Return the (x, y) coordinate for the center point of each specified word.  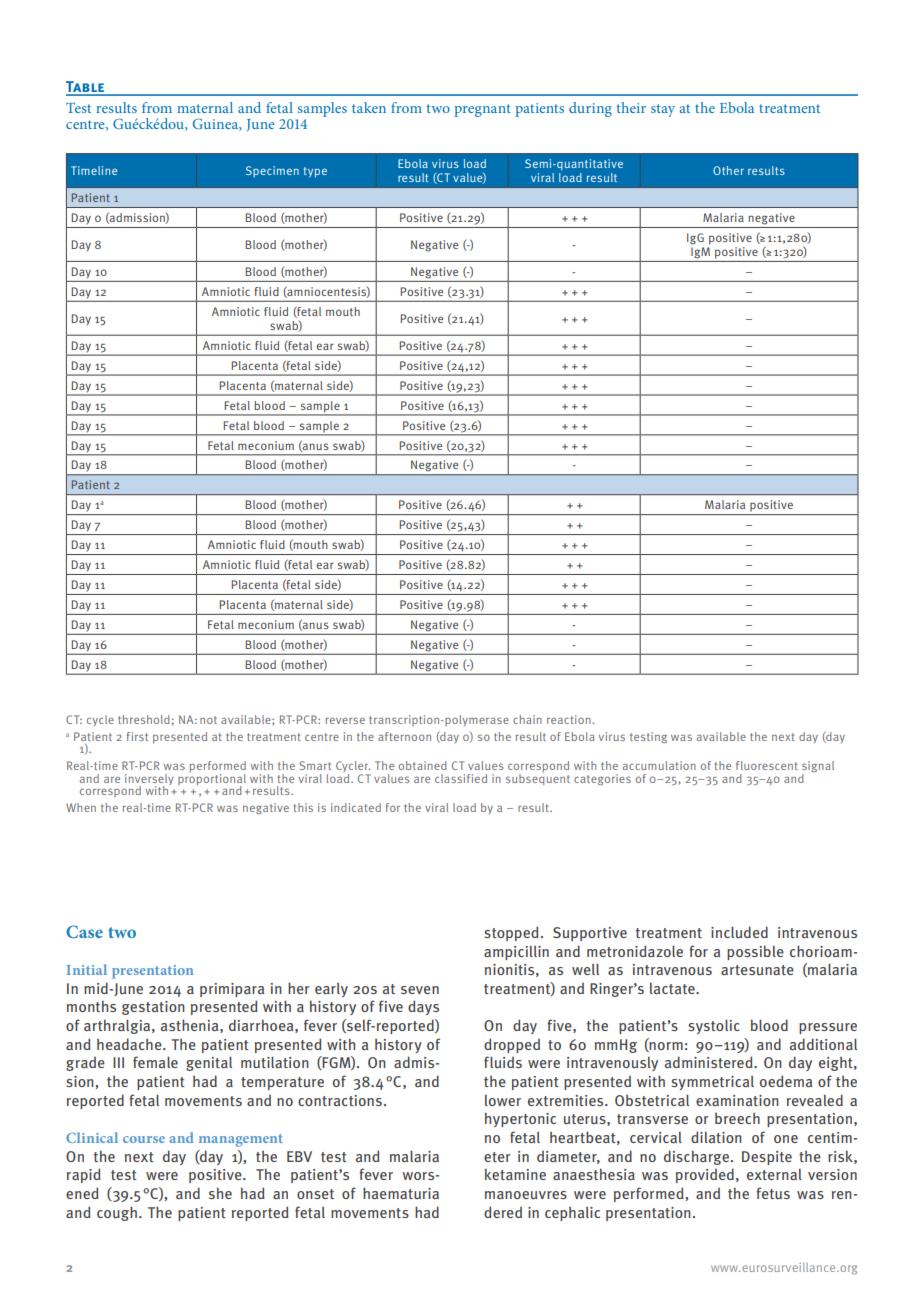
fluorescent (767, 765)
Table (86, 88)
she (220, 1193)
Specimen (272, 172)
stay (663, 110)
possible (755, 952)
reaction (570, 719)
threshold (144, 719)
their (631, 107)
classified (461, 778)
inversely (149, 781)
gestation (153, 1008)
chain (527, 719)
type (315, 172)
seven (420, 990)
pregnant (482, 110)
